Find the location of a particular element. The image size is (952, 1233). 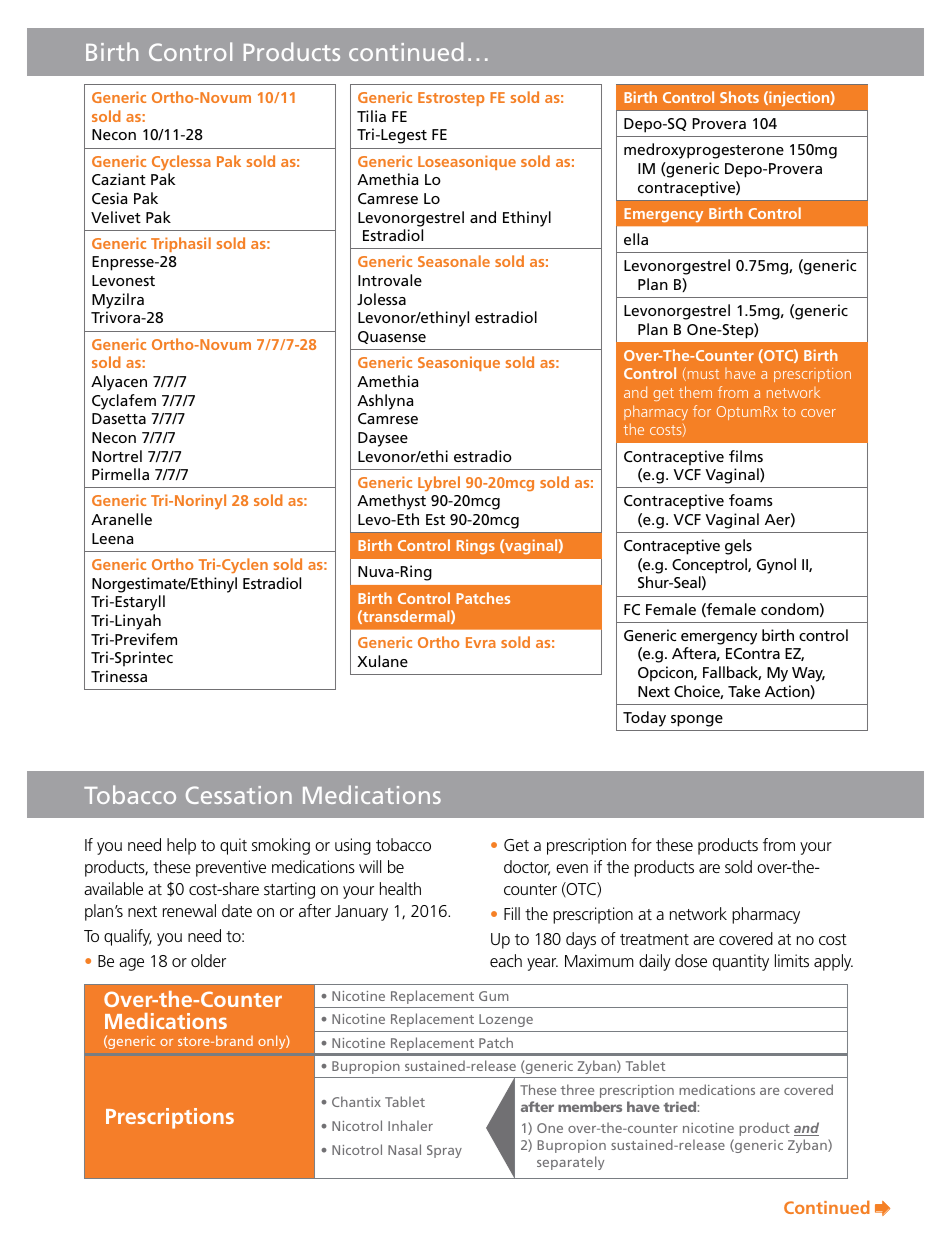

renewal is located at coordinates (189, 910).
